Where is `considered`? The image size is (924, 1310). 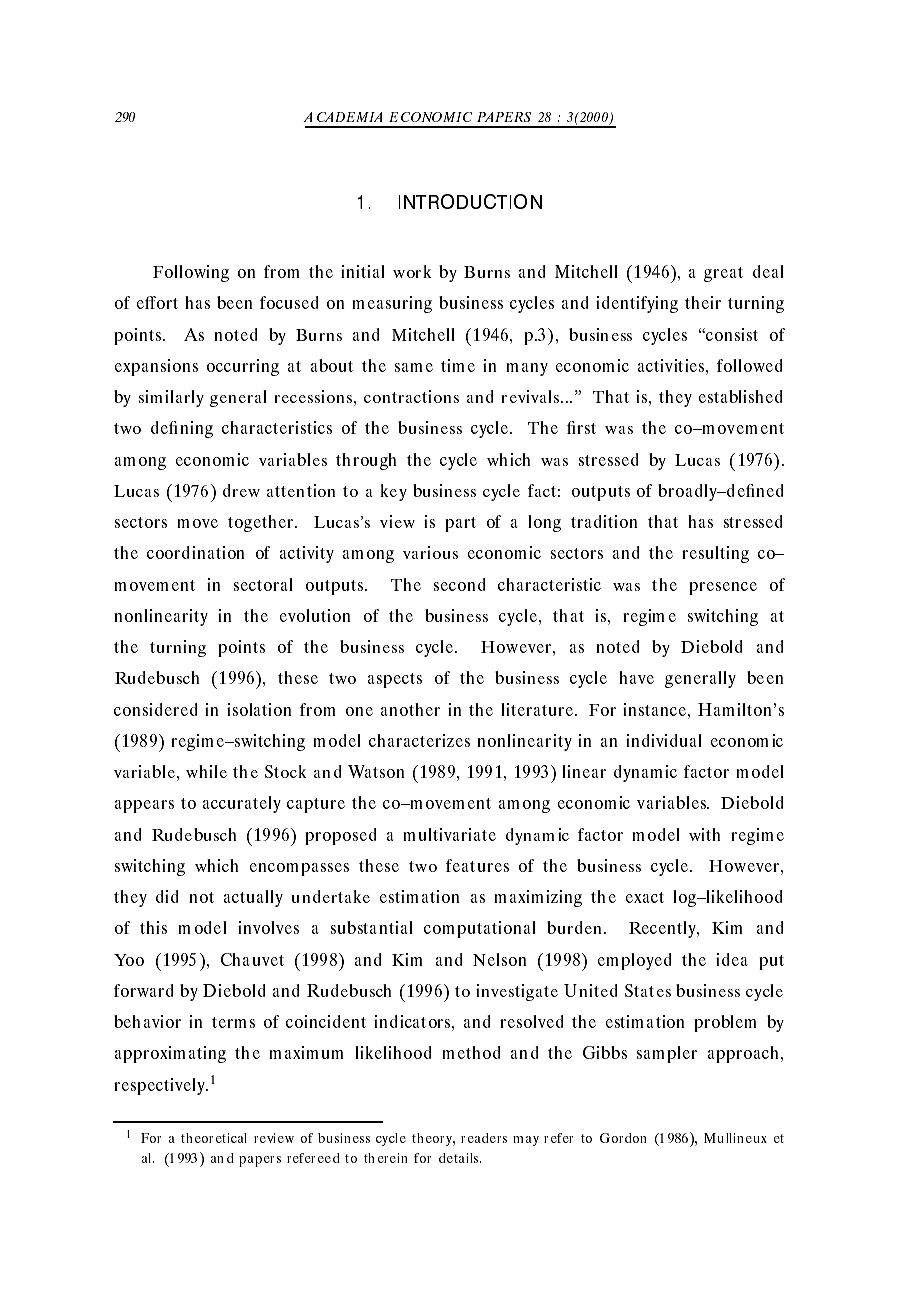 considered is located at coordinates (156, 709).
